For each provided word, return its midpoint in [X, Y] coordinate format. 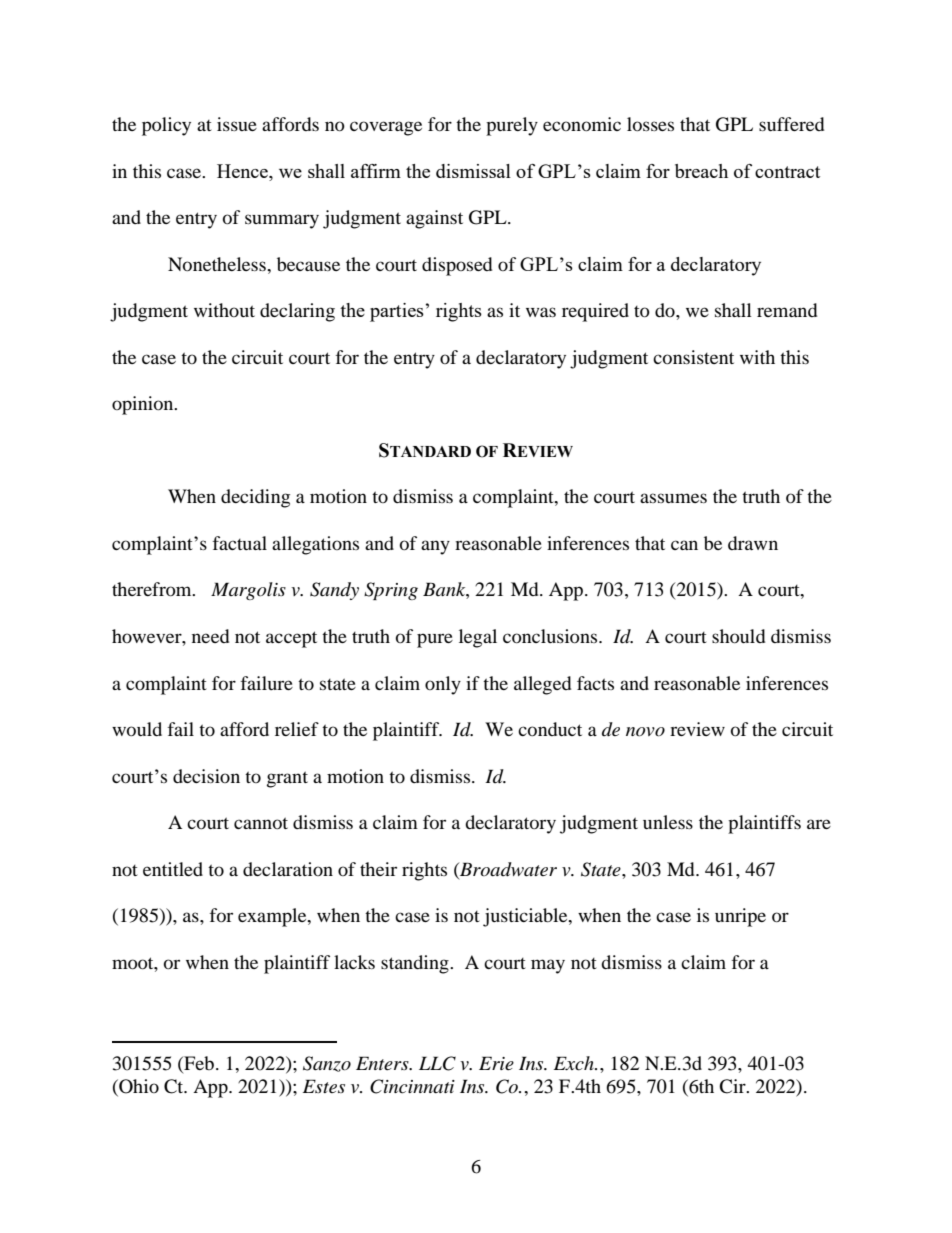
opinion [144, 405]
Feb [198, 1064]
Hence [243, 171]
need [210, 636]
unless [668, 822]
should [738, 636]
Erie [496, 1063]
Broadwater [507, 870]
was [541, 312]
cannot [261, 823]
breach [701, 171]
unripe [740, 917]
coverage [386, 128]
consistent [693, 357]
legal [478, 638]
